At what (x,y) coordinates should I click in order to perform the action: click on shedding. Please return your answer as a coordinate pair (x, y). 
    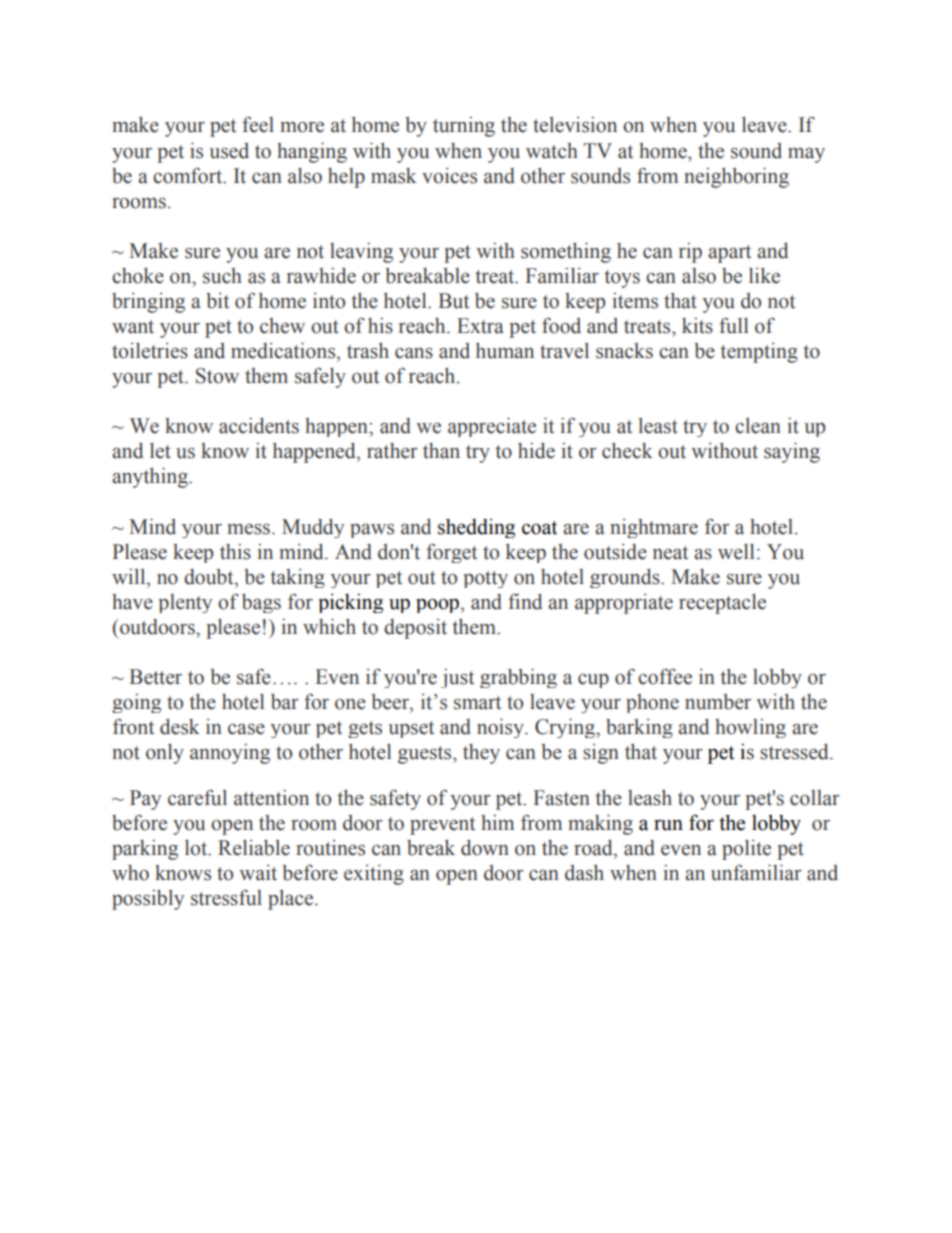
    Looking at the image, I should click on (476, 528).
